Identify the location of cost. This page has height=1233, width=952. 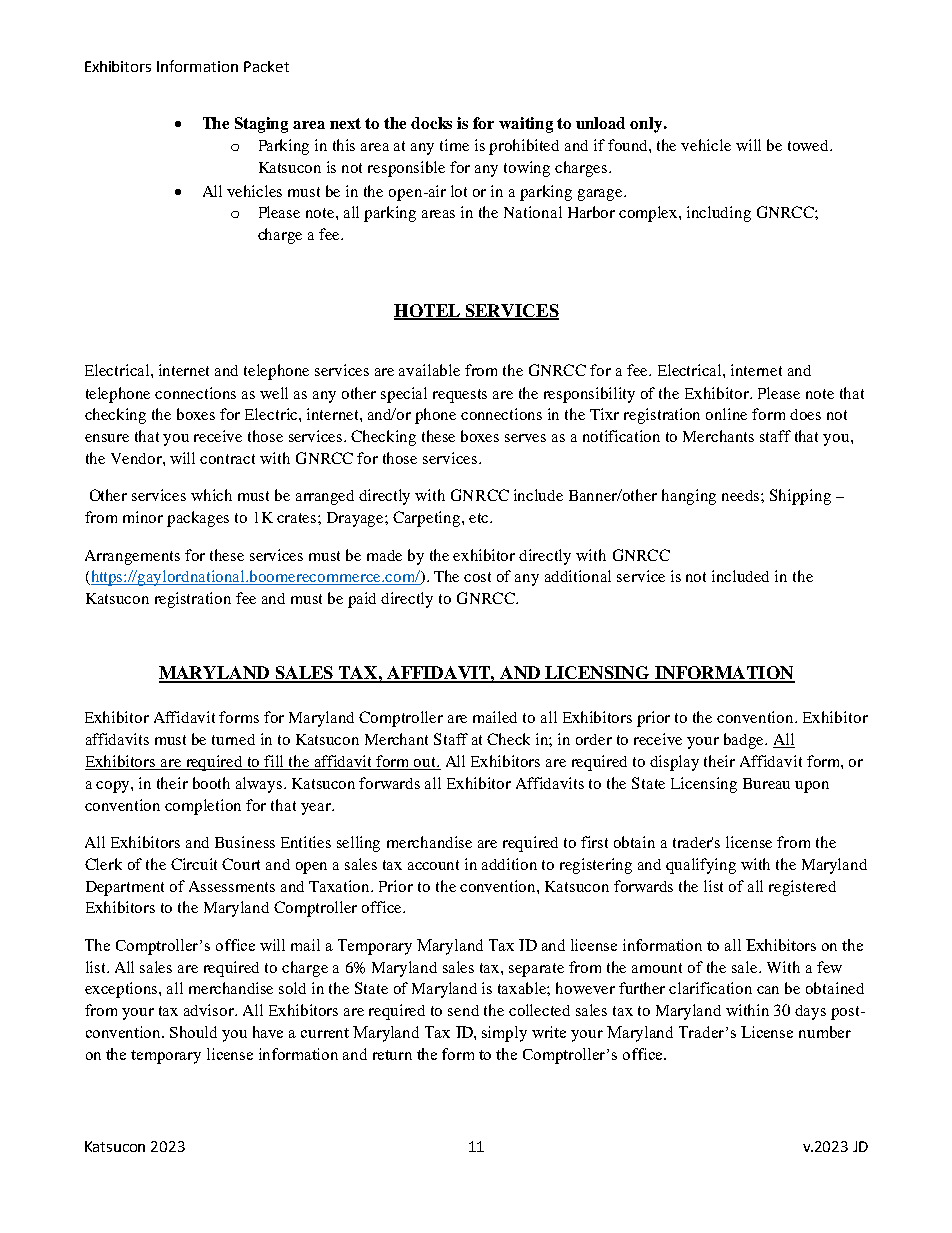
(477, 577).
